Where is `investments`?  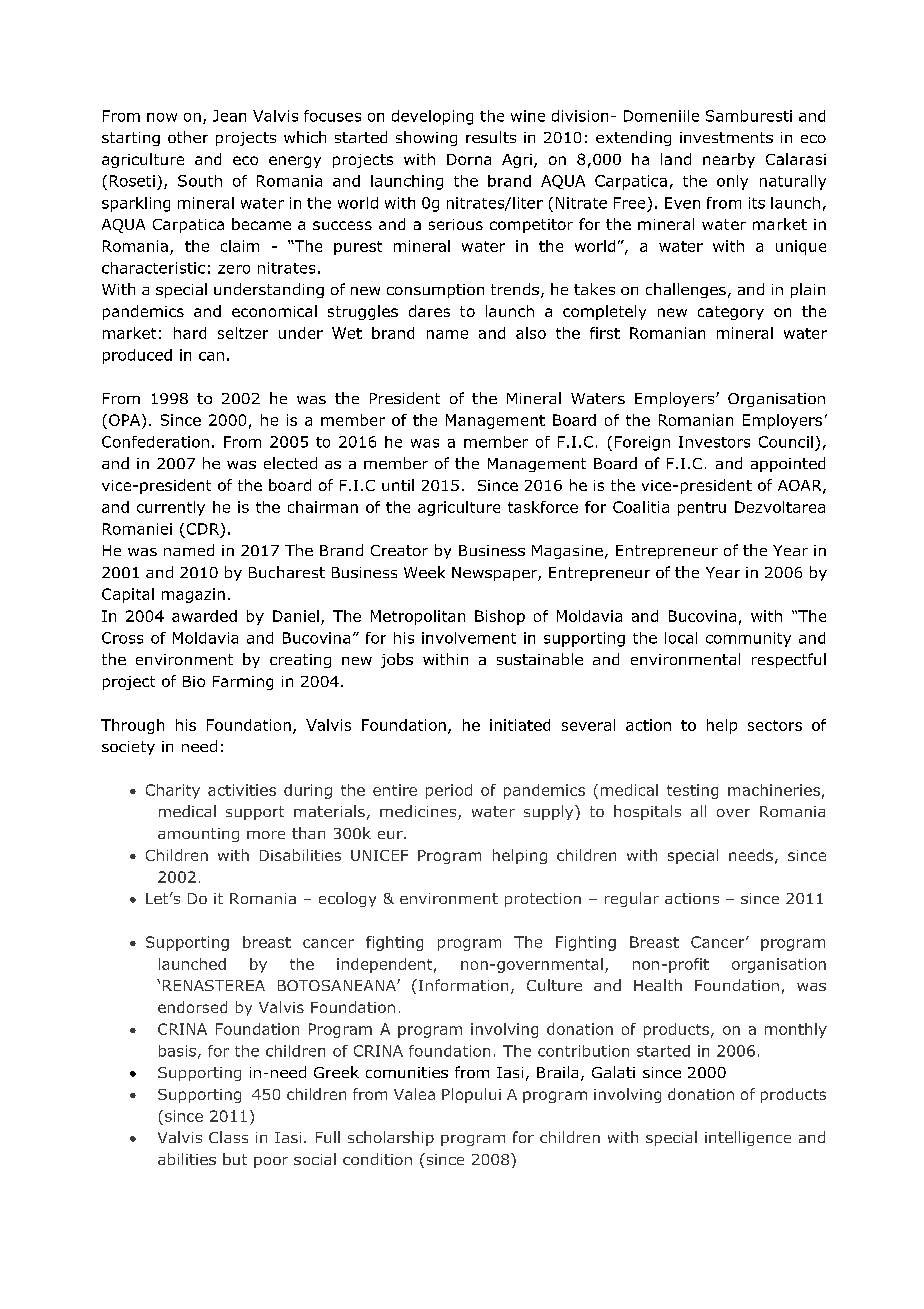
investments is located at coordinates (726, 137).
